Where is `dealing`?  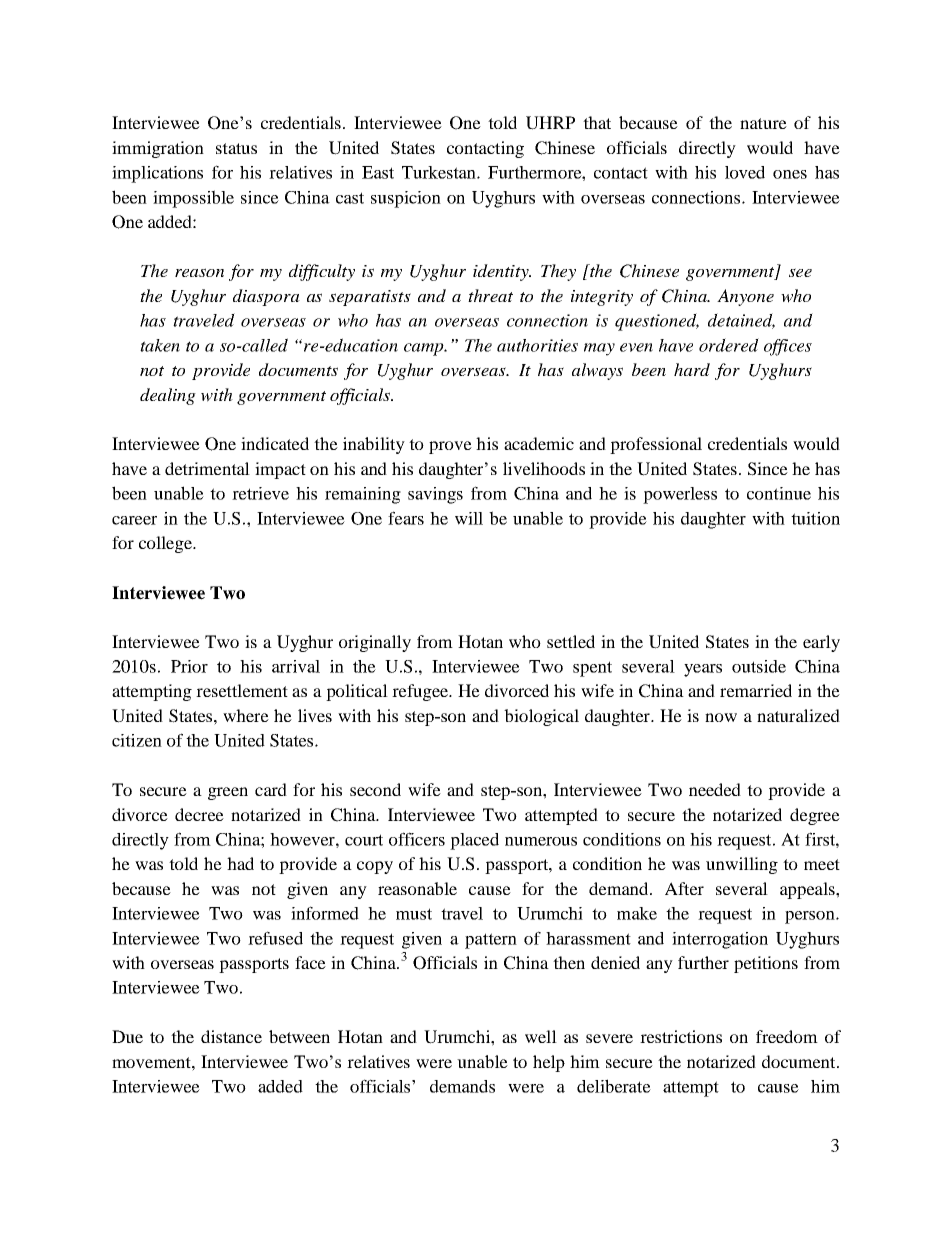
dealing is located at coordinates (168, 396).
